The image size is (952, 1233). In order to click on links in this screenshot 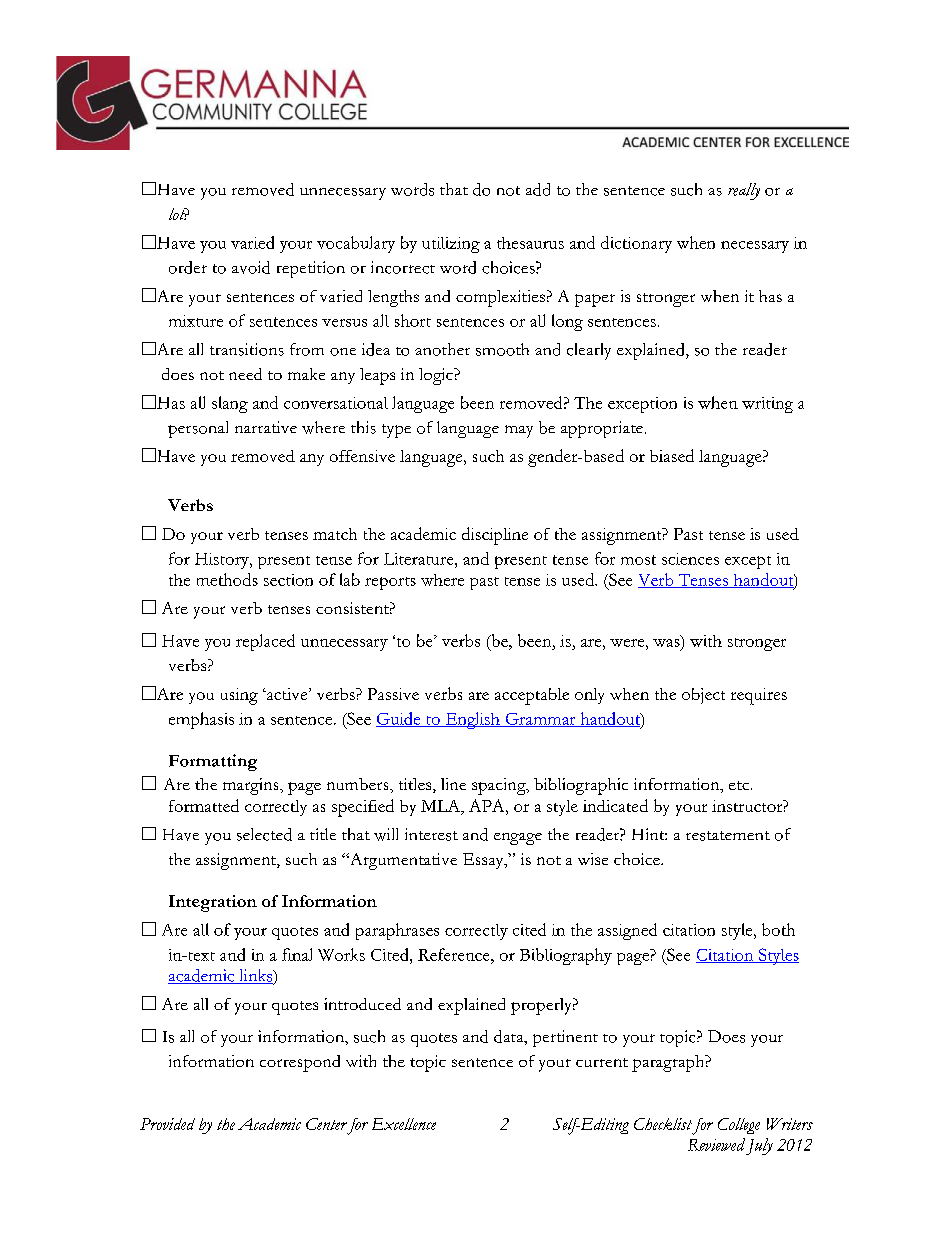, I will do `click(256, 976)`.
